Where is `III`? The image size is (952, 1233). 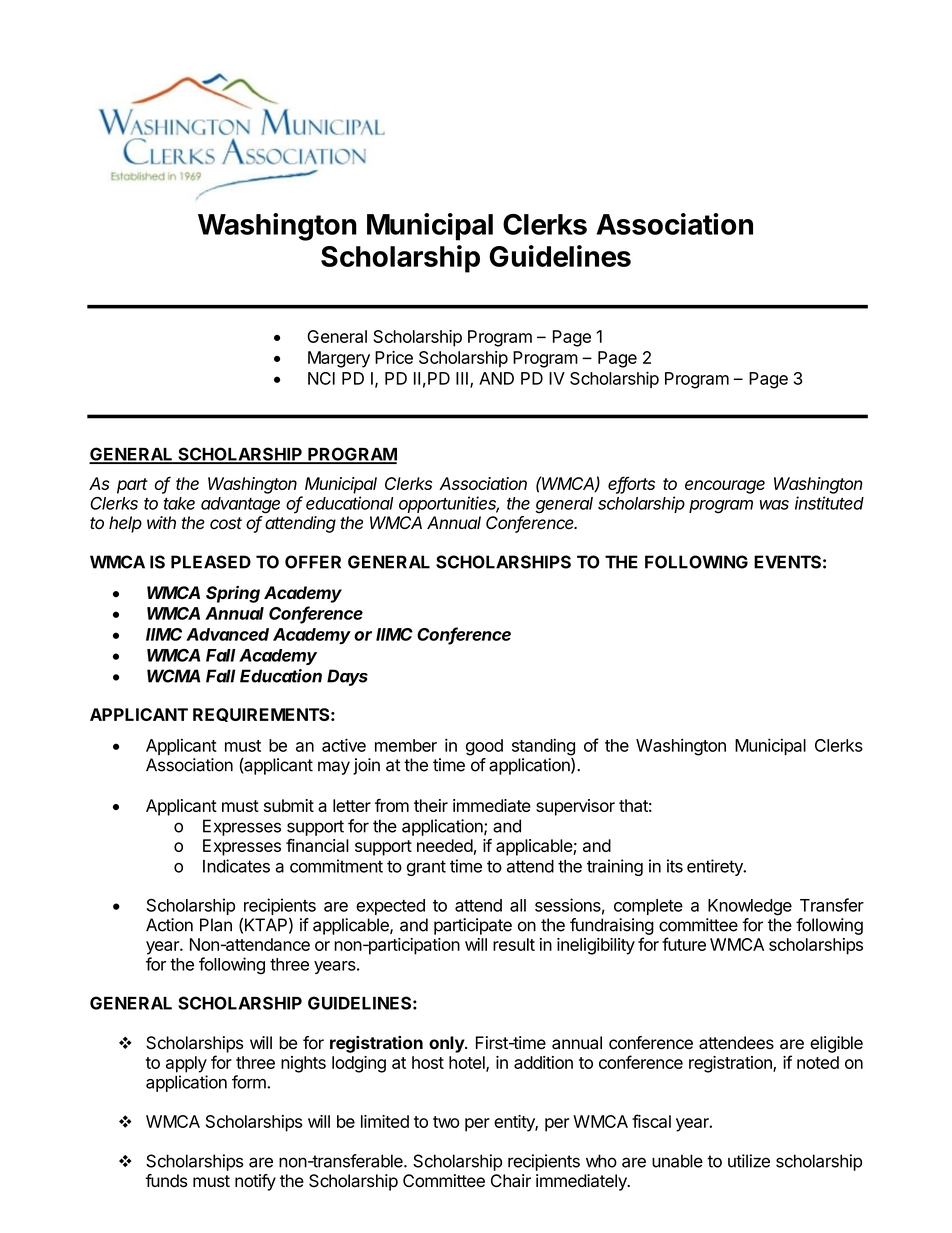
III is located at coordinates (462, 378).
